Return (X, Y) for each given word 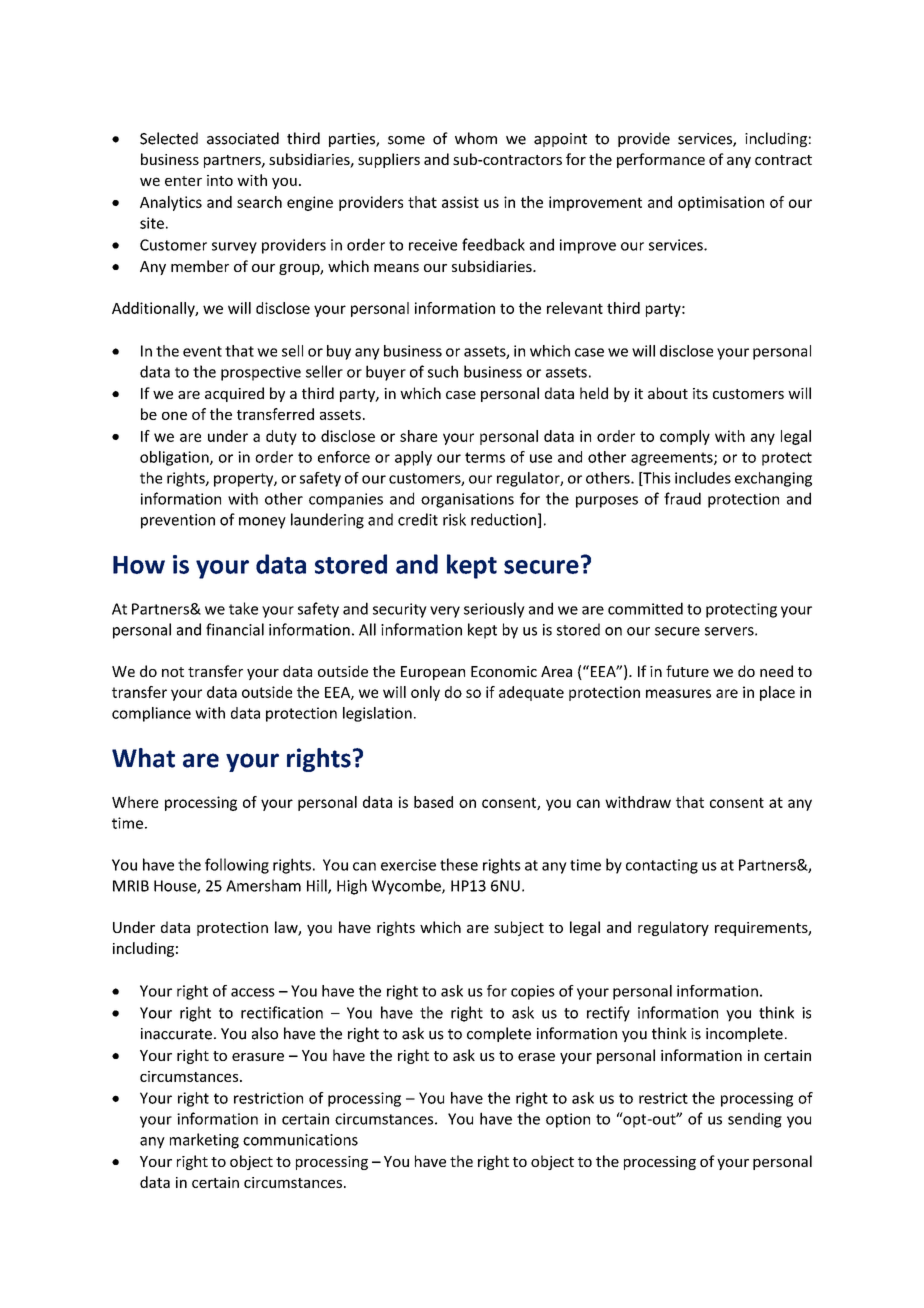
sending (755, 1120)
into (220, 180)
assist (460, 202)
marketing (204, 1141)
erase (536, 1057)
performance (661, 160)
